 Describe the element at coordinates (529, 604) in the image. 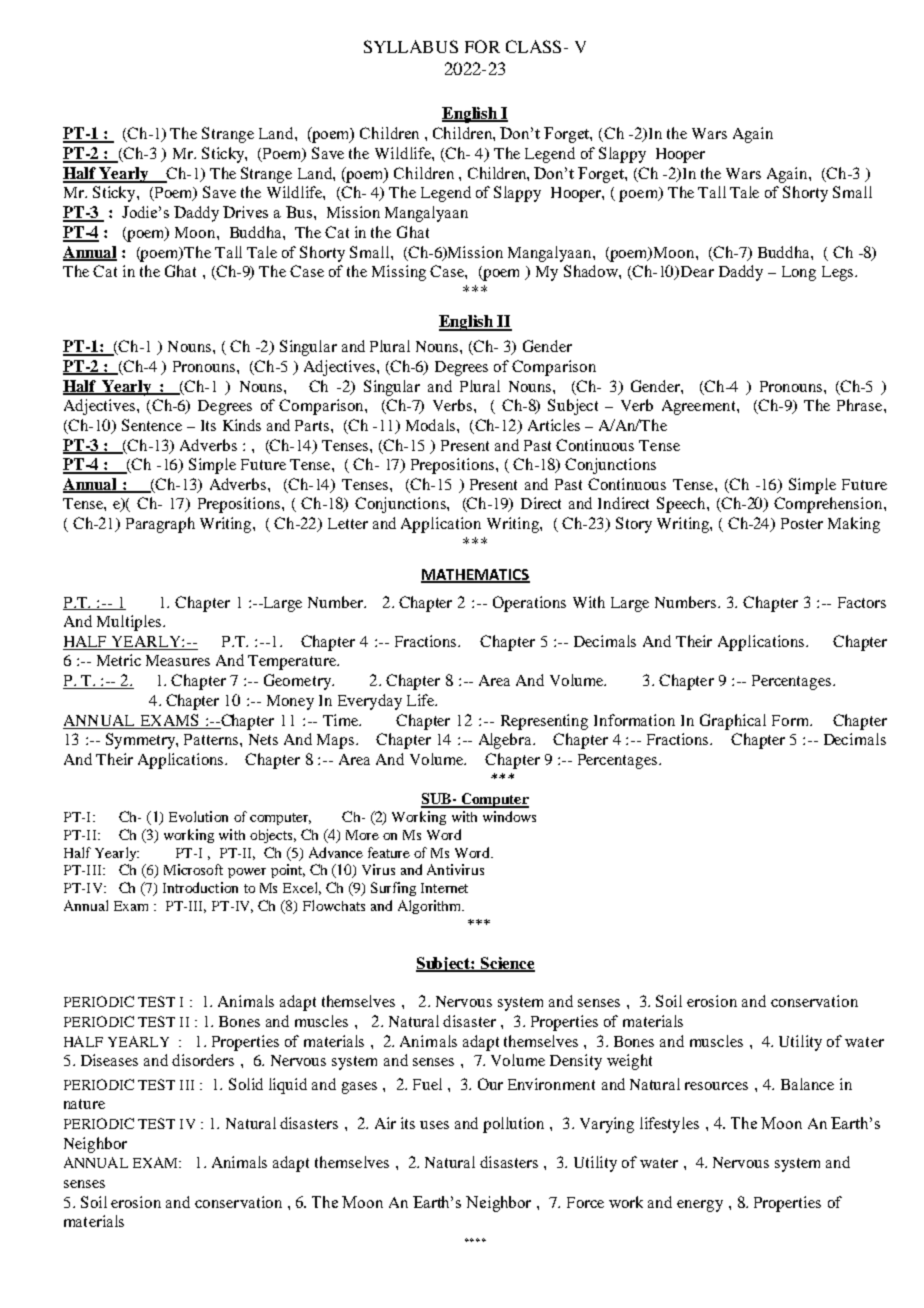

I see `Operations` at that location.
